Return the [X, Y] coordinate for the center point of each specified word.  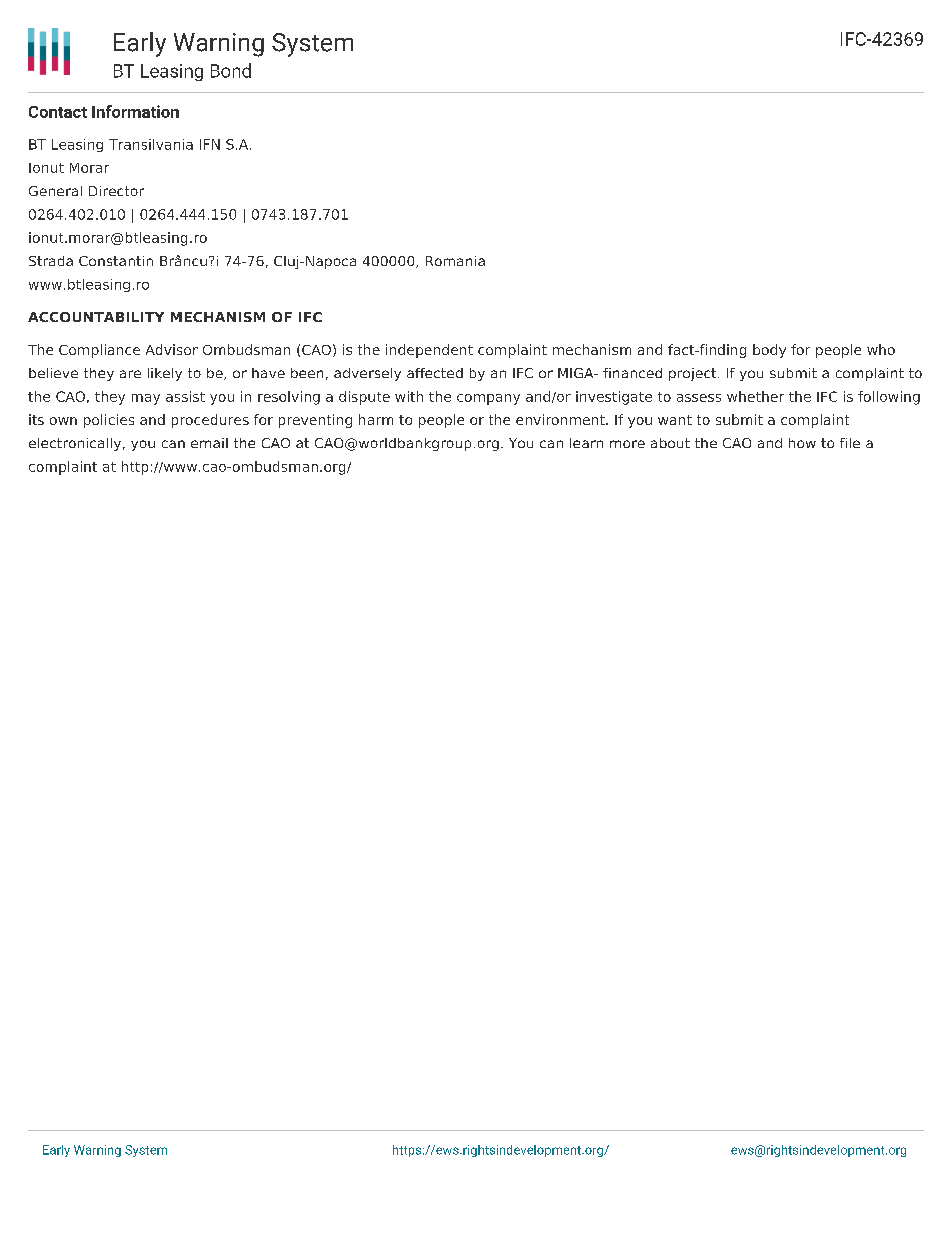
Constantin [116, 261]
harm [376, 419]
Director [116, 191]
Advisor [172, 349]
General [55, 191]
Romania [455, 261]
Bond [231, 70]
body [769, 351]
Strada [51, 261]
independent [429, 351]
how [802, 443]
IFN [210, 144]
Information [135, 111]
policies [109, 421]
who [881, 349]
